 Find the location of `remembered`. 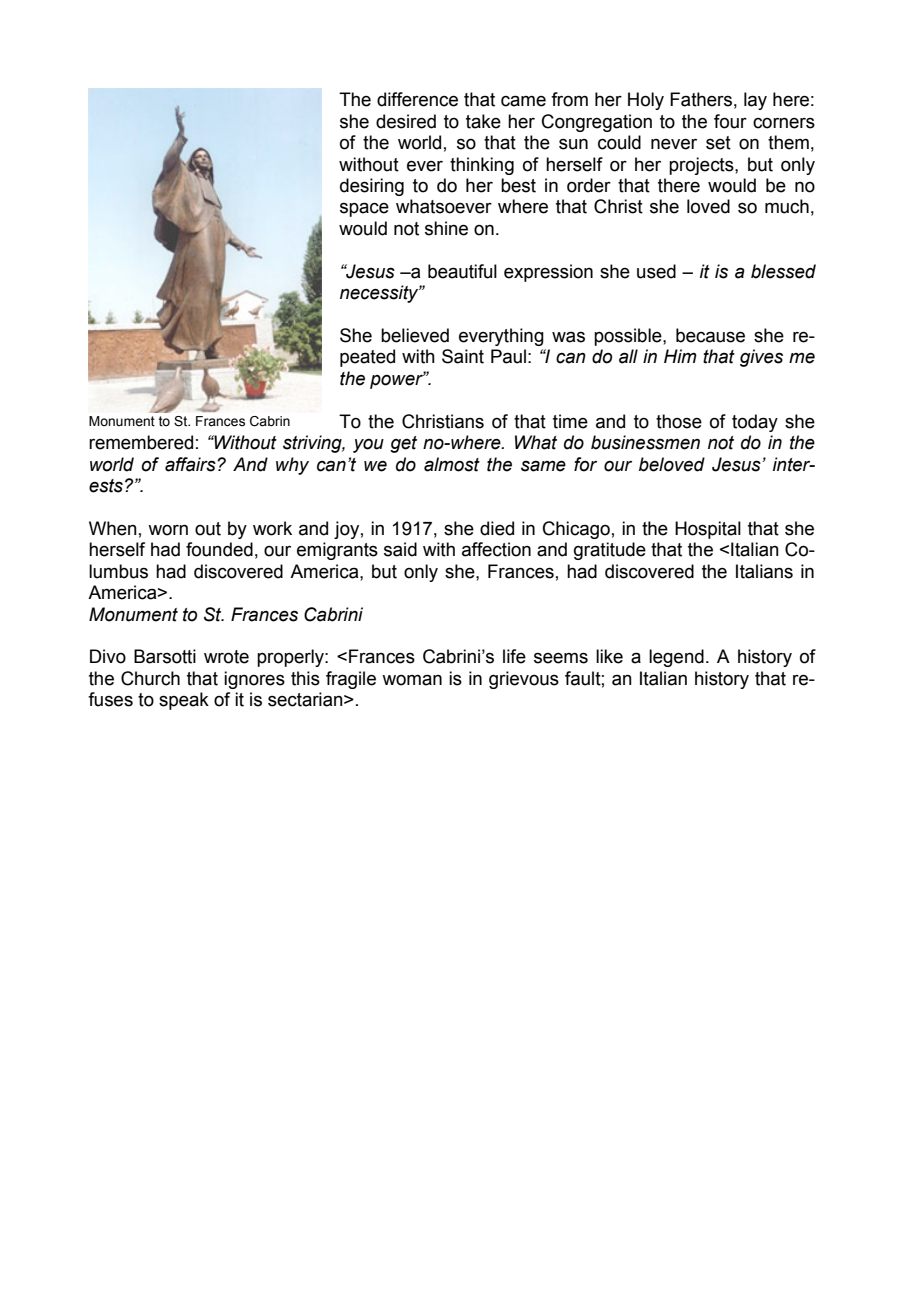

remembered is located at coordinates (141, 442).
